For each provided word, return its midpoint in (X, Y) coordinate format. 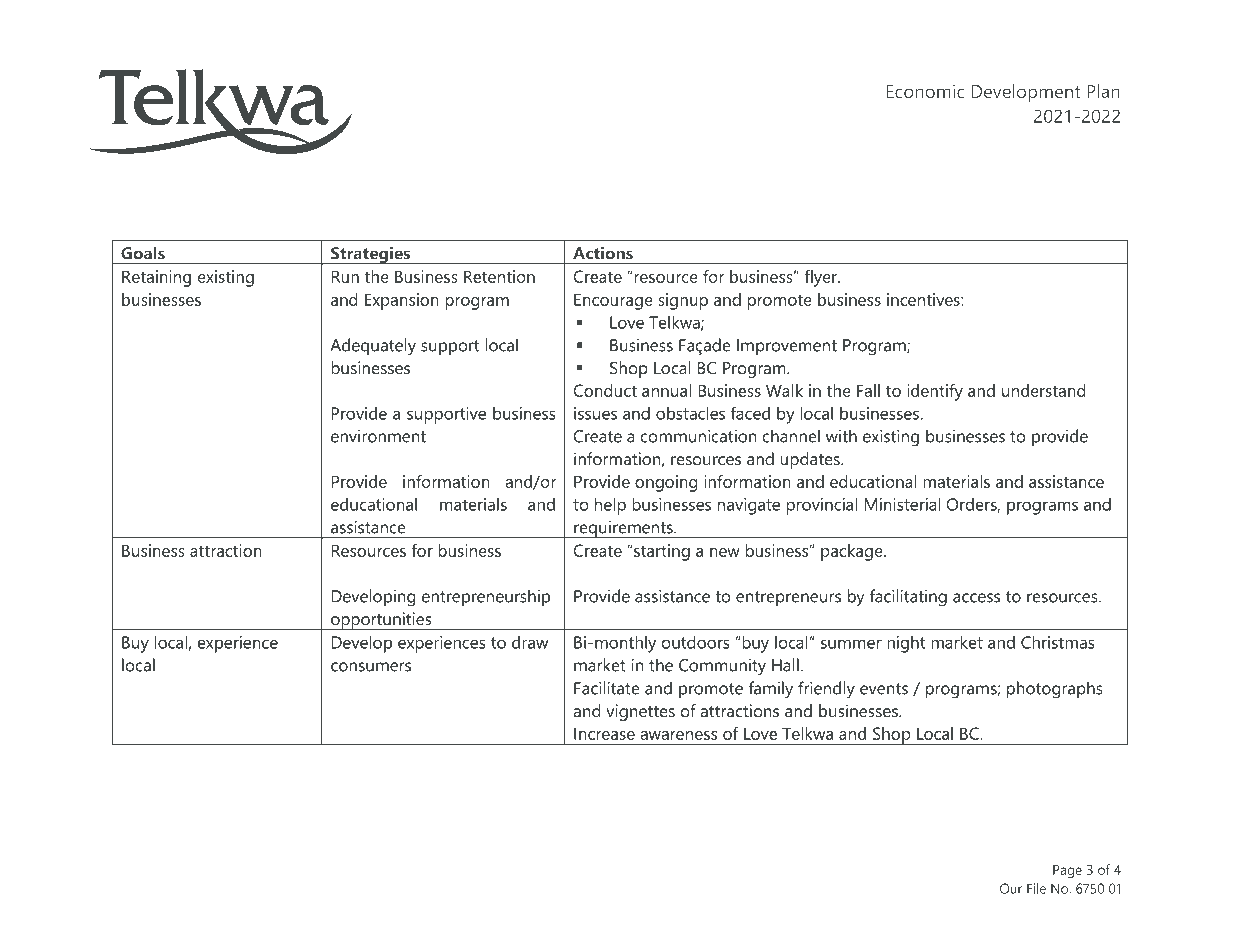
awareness (678, 735)
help (610, 506)
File (1036, 888)
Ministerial (903, 504)
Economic (926, 91)
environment (378, 436)
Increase (604, 733)
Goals (143, 253)
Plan (1103, 91)
